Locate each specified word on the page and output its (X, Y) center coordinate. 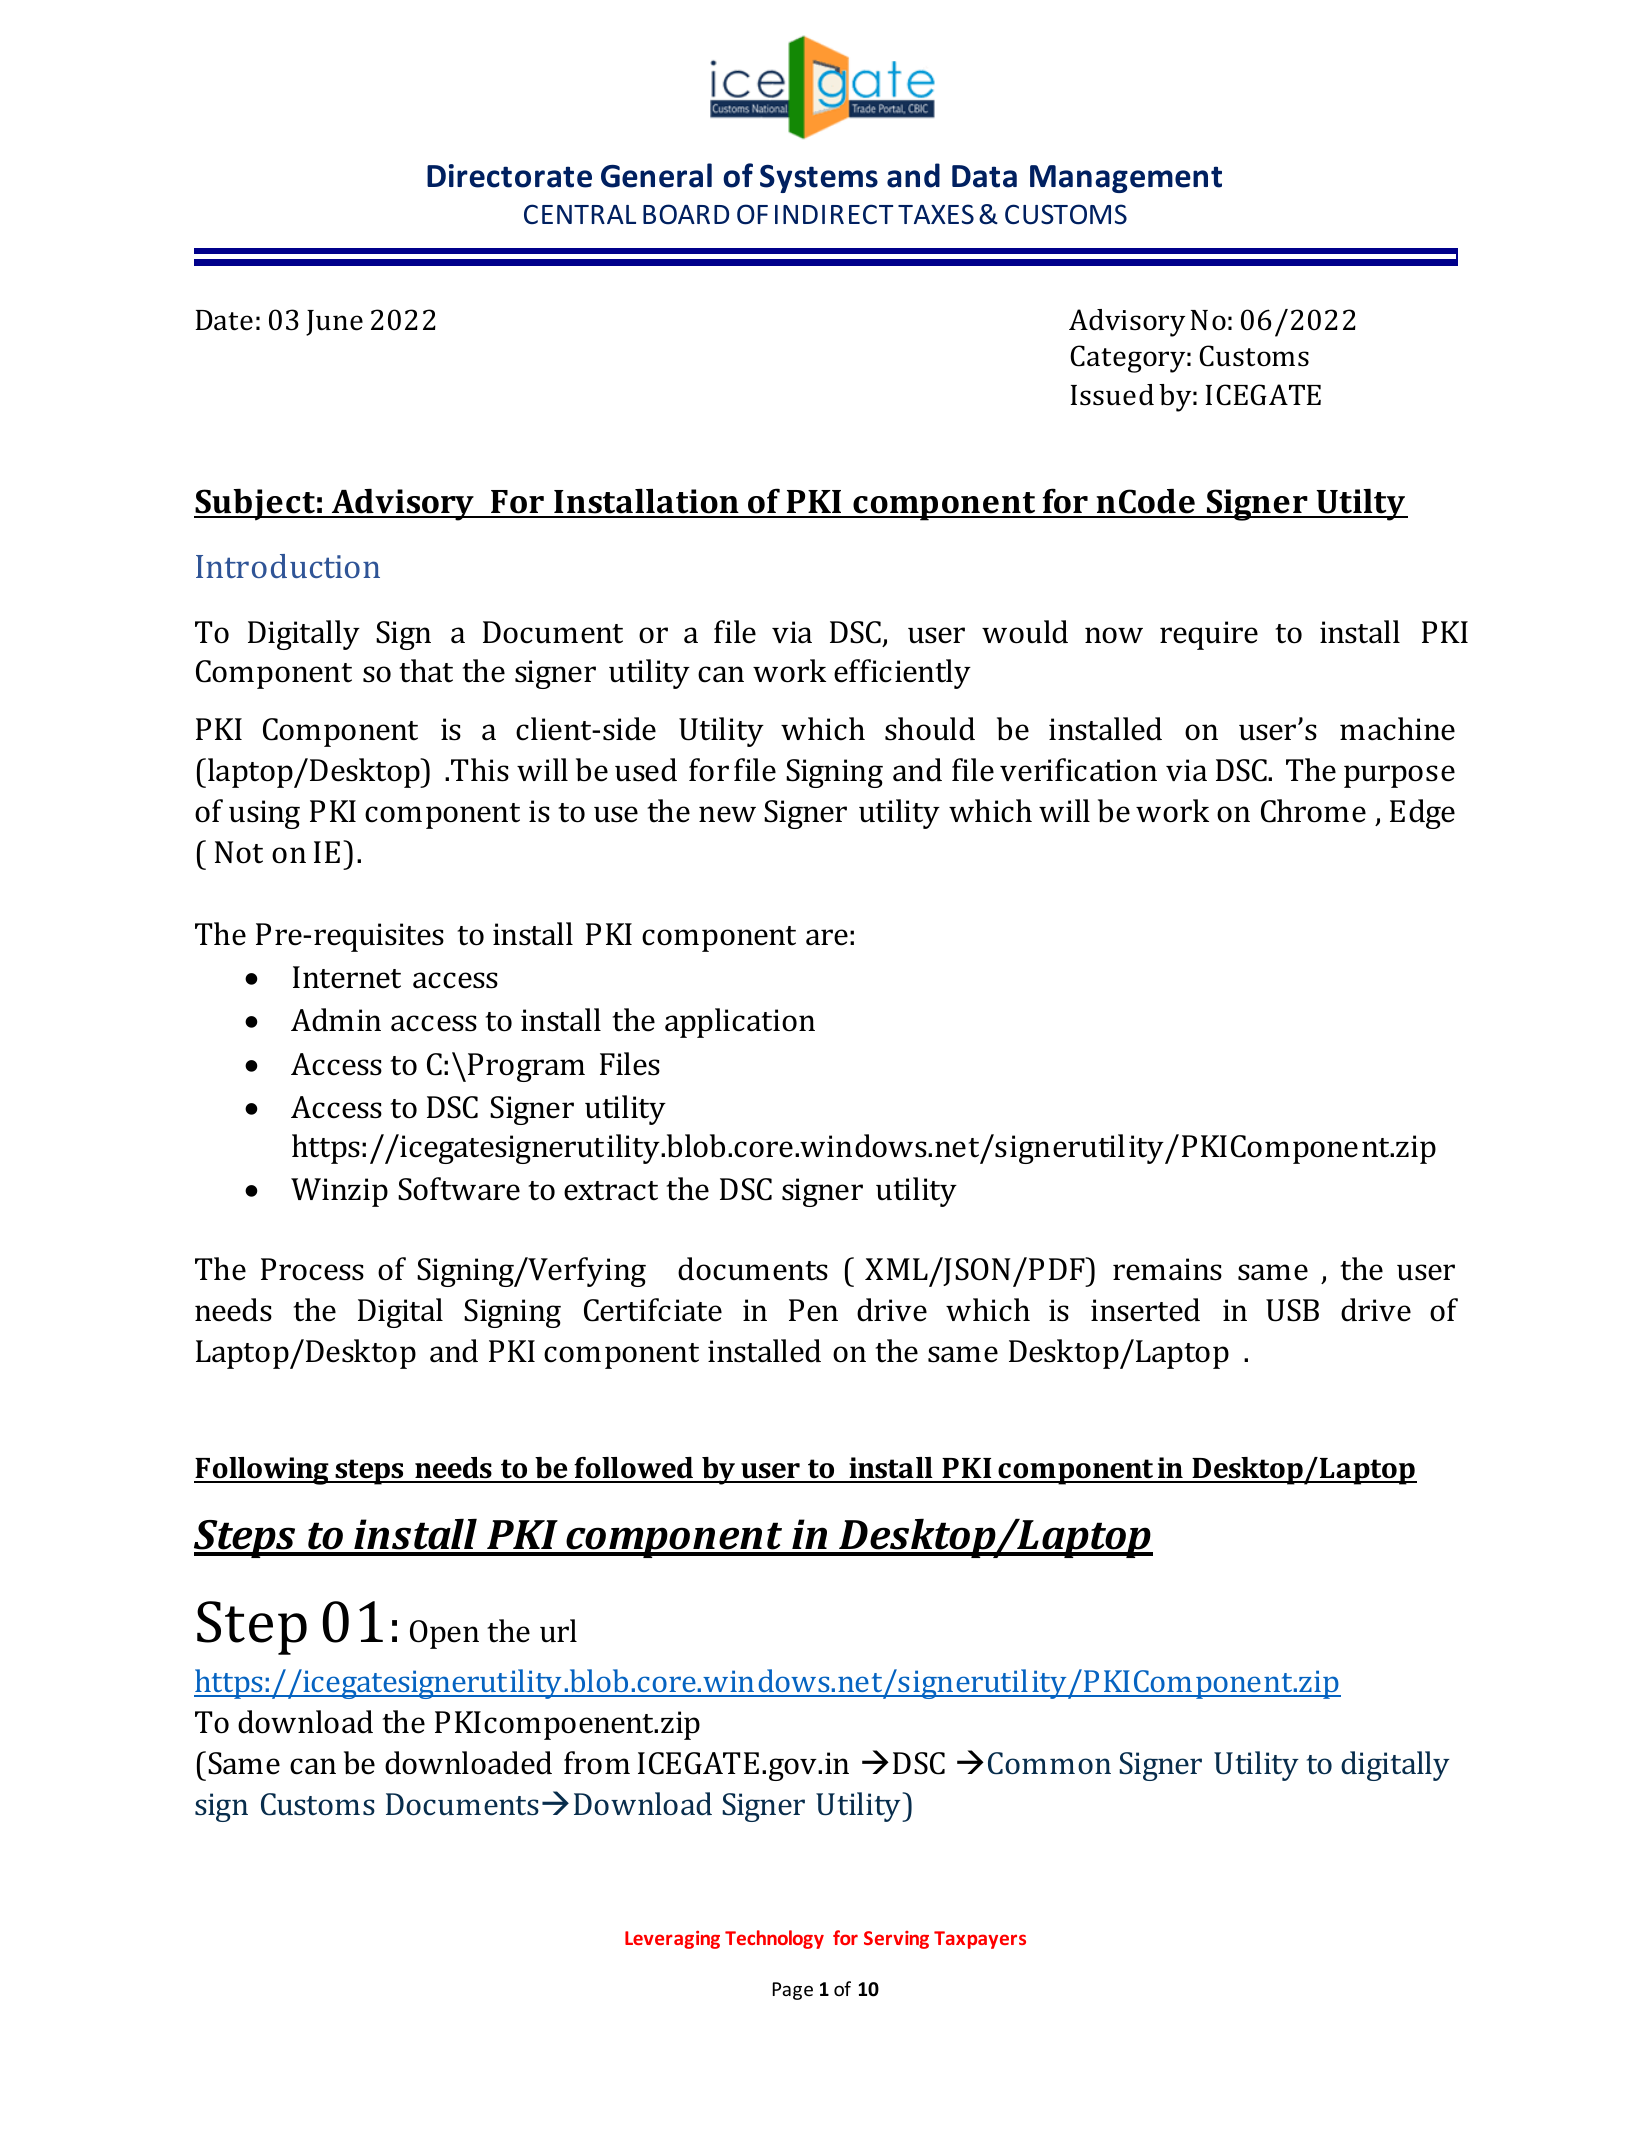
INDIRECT (834, 214)
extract (611, 1191)
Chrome (1313, 811)
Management (1126, 179)
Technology (774, 1939)
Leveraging (672, 1940)
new (727, 814)
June (334, 323)
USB (1292, 1310)
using (264, 814)
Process (312, 1269)
